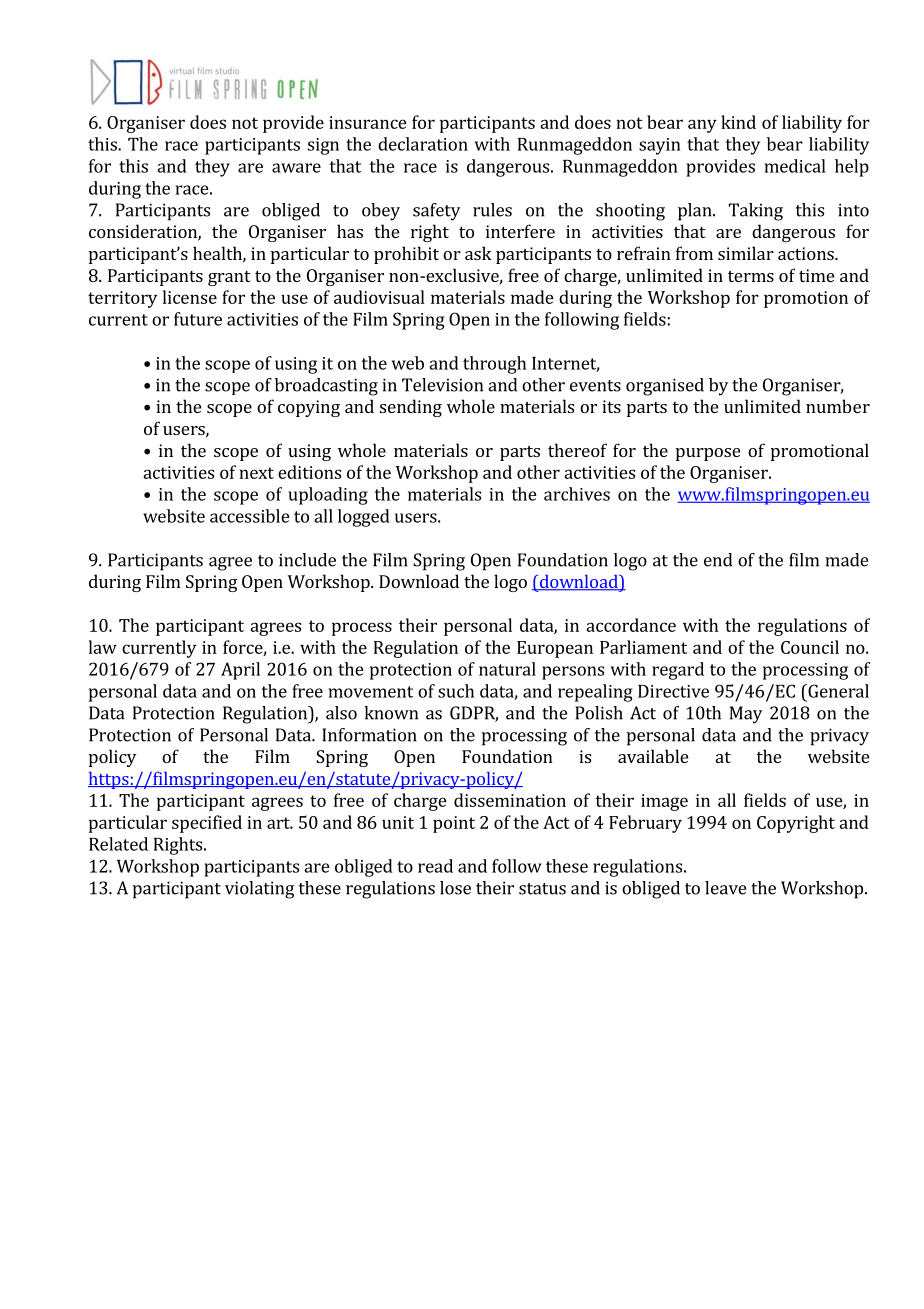 The width and height of the document is (924, 1309). What do you see at coordinates (250, 516) in the document?
I see `accessible` at bounding box center [250, 516].
